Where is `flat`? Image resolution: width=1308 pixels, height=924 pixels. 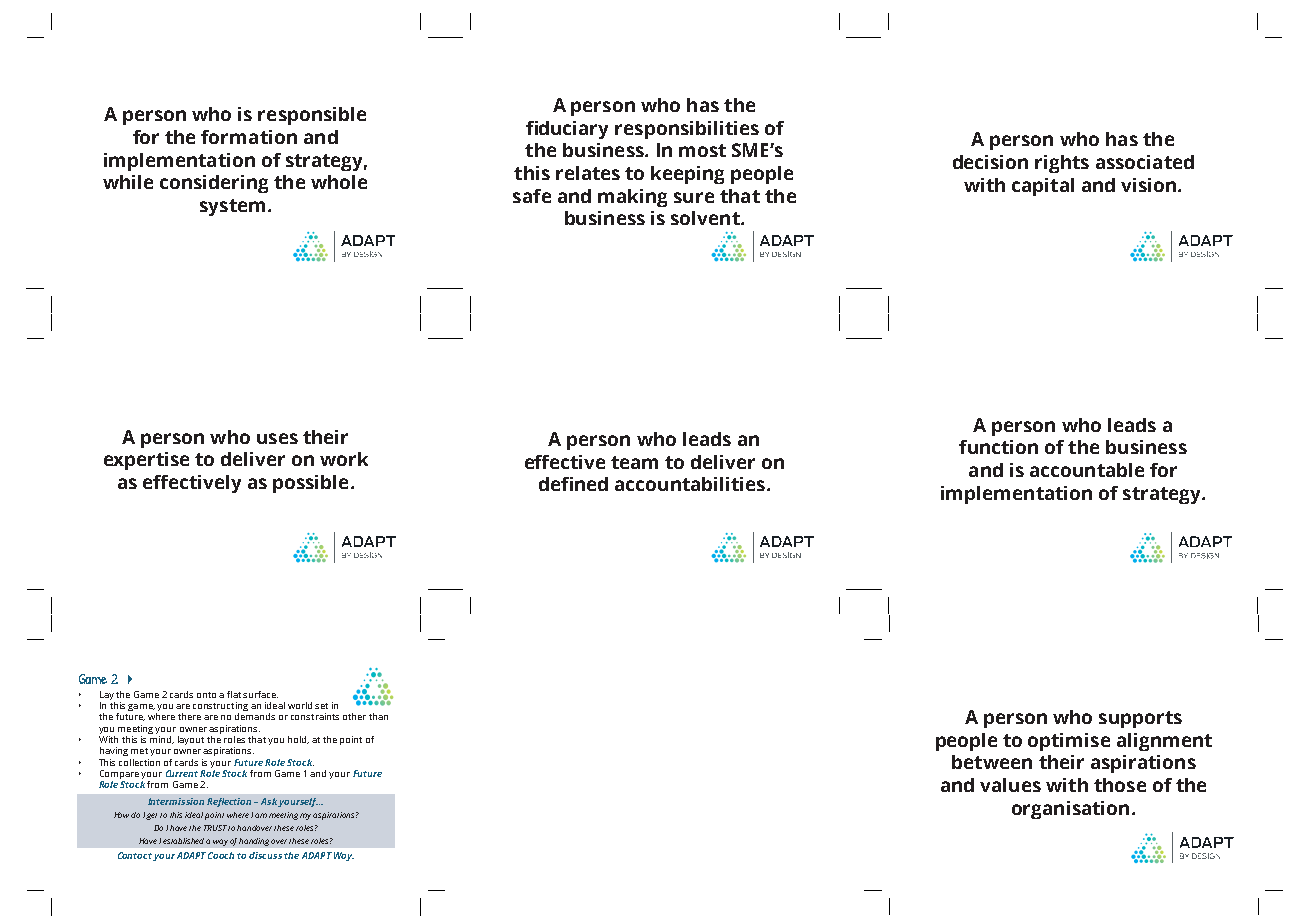
flat is located at coordinates (234, 694).
